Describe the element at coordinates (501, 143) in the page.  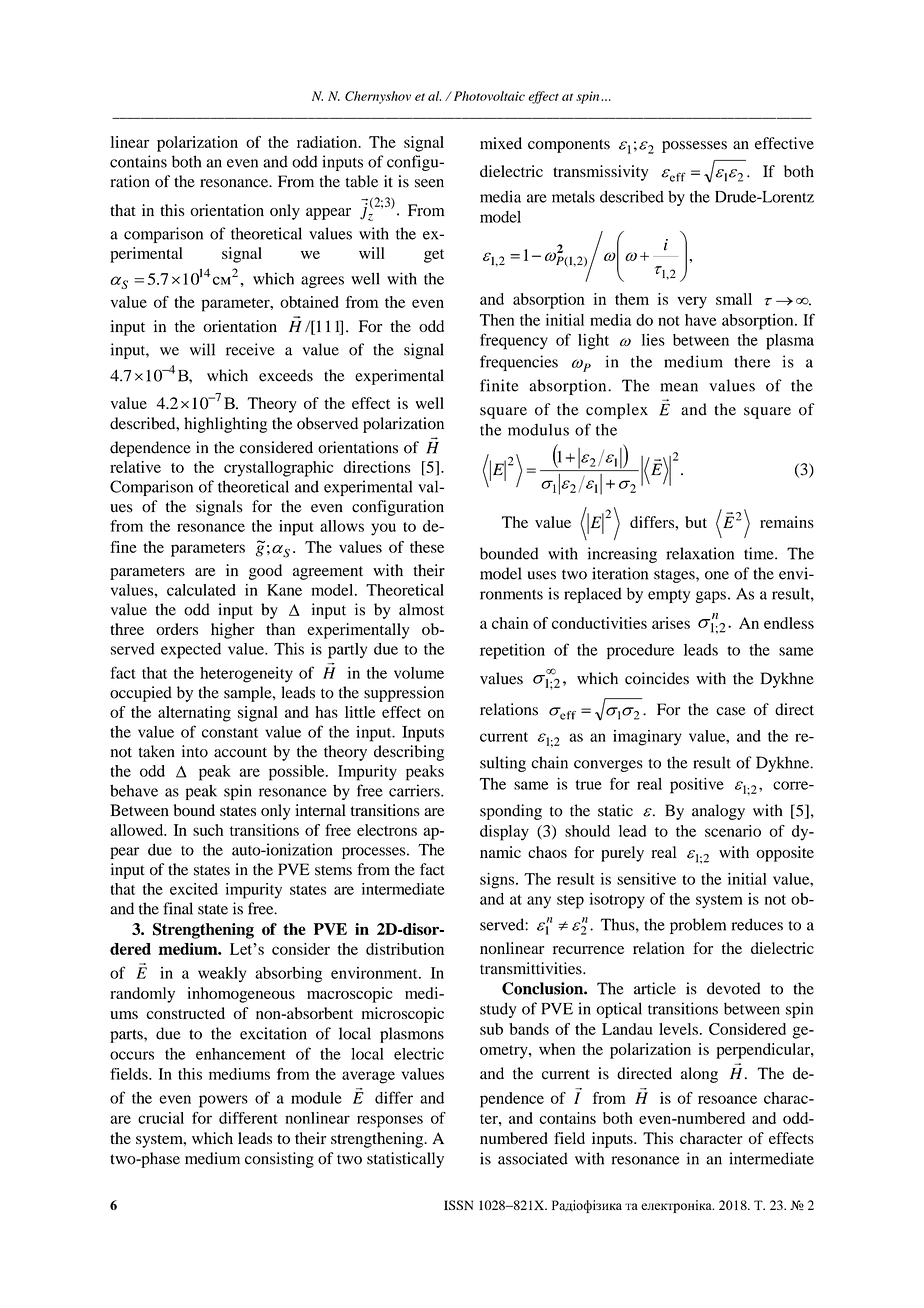
I see `mixed` at that location.
